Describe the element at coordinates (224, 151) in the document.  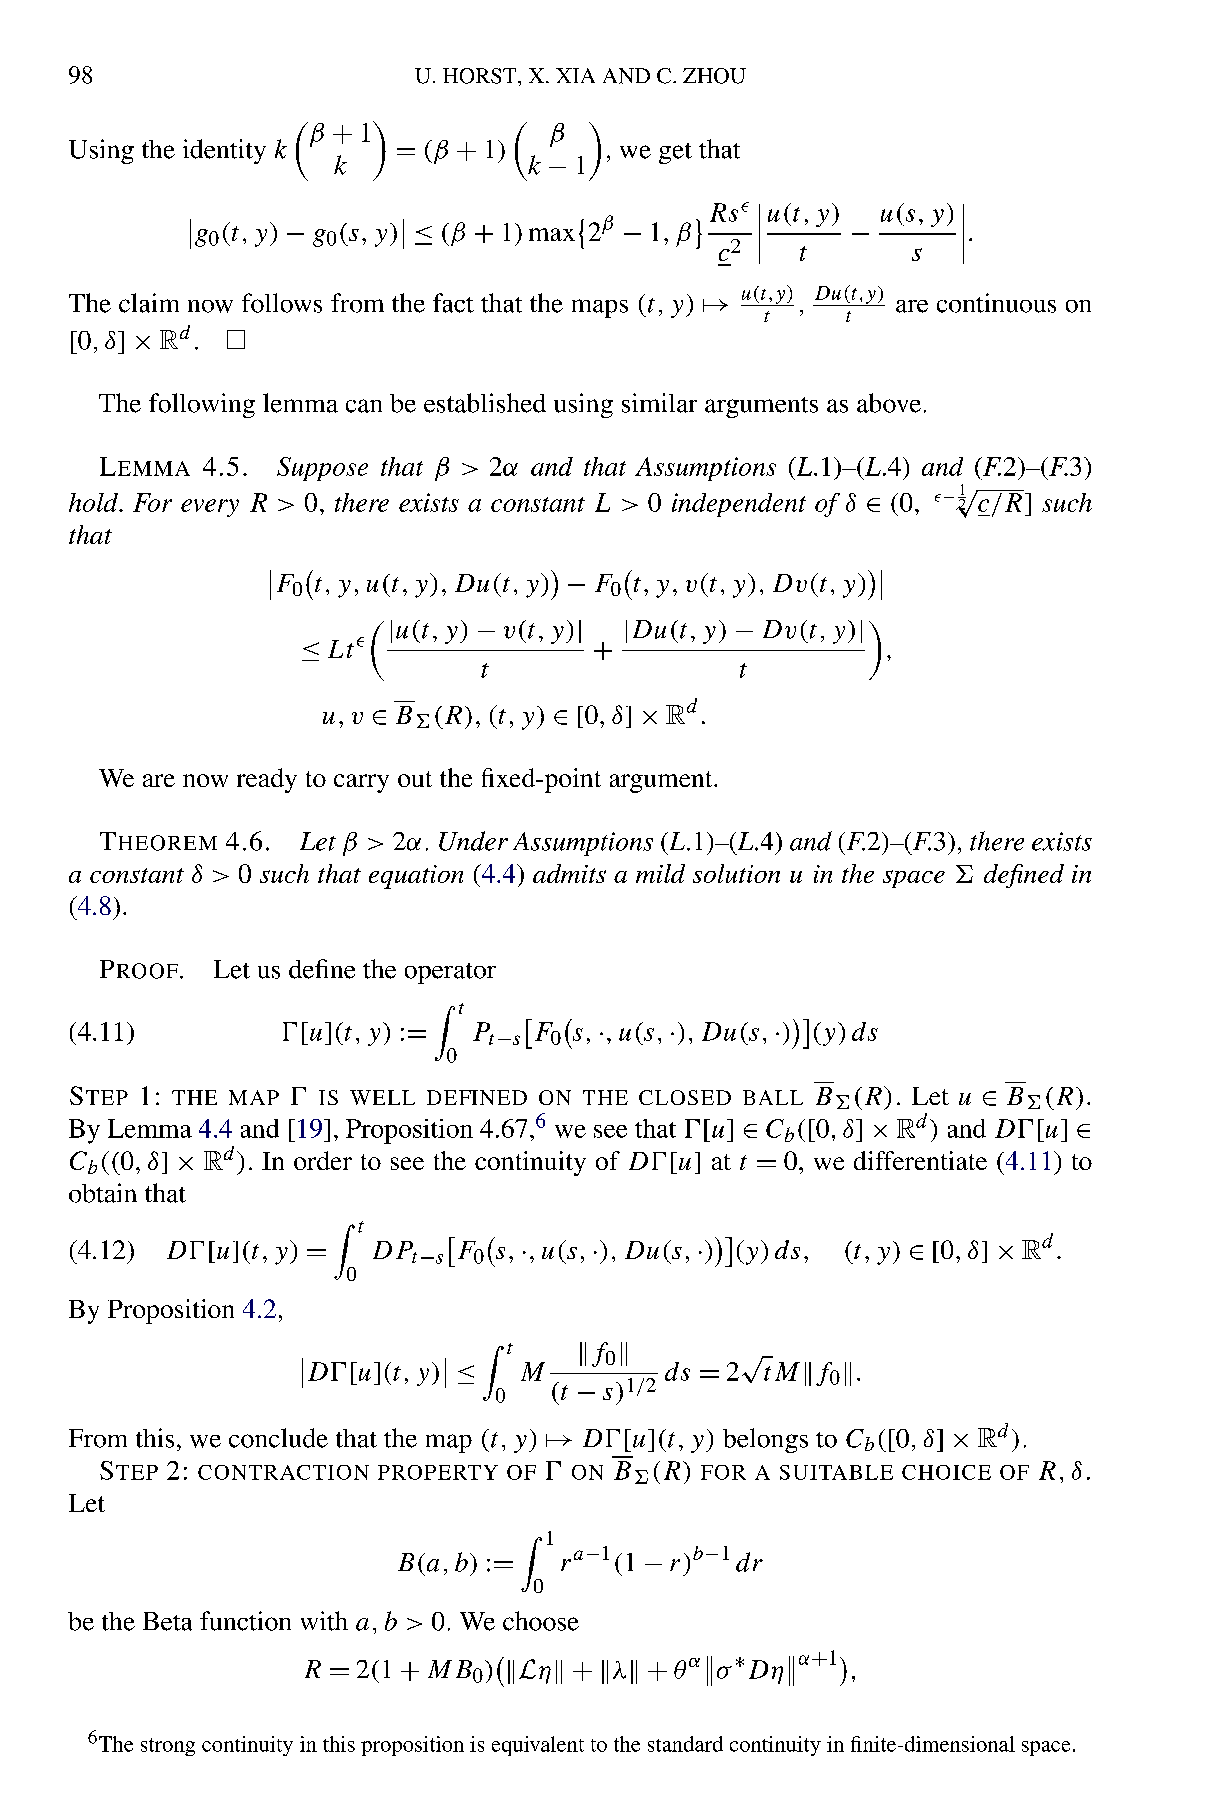
I see `identity` at that location.
